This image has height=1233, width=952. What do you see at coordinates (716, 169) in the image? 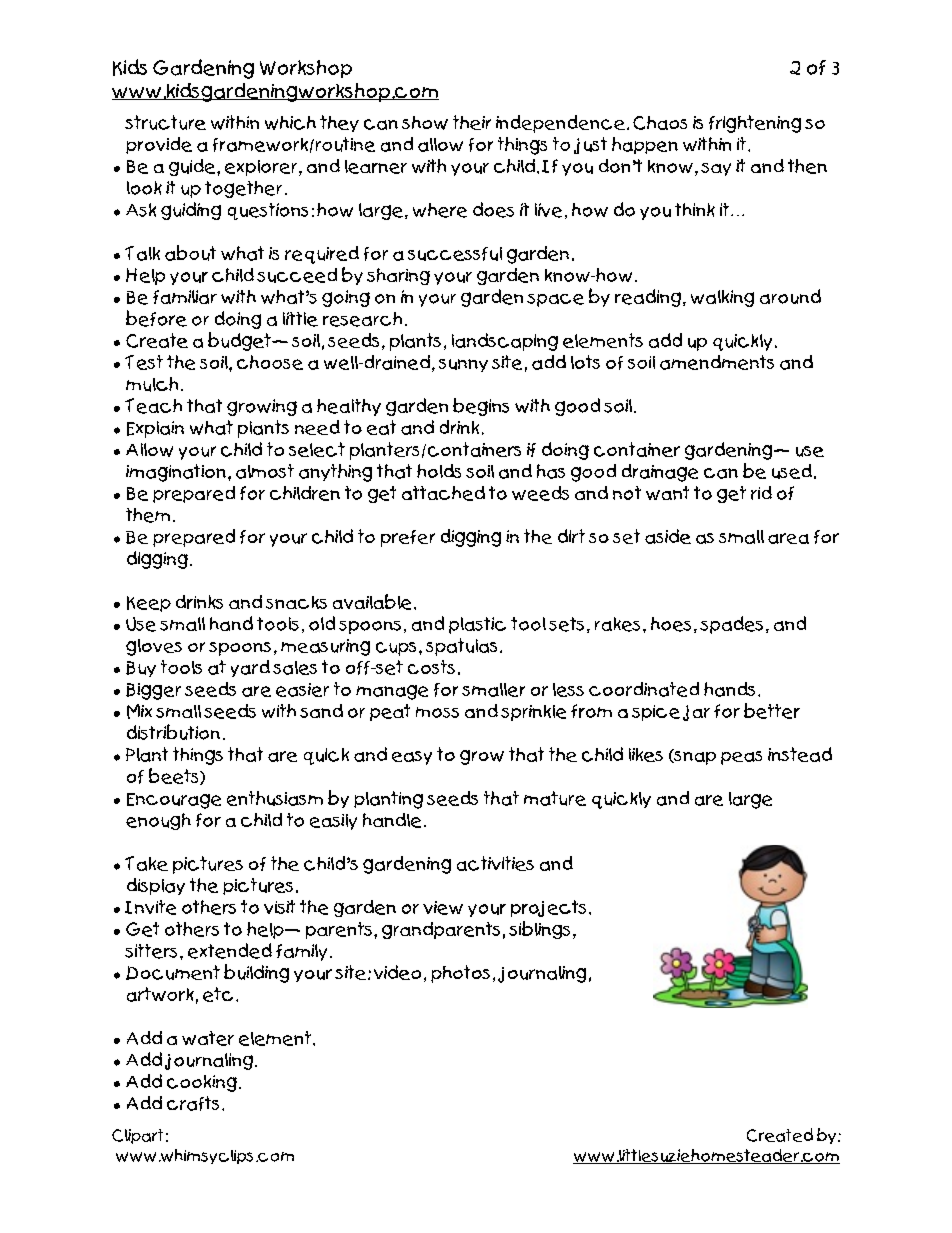
I see `say` at bounding box center [716, 169].
